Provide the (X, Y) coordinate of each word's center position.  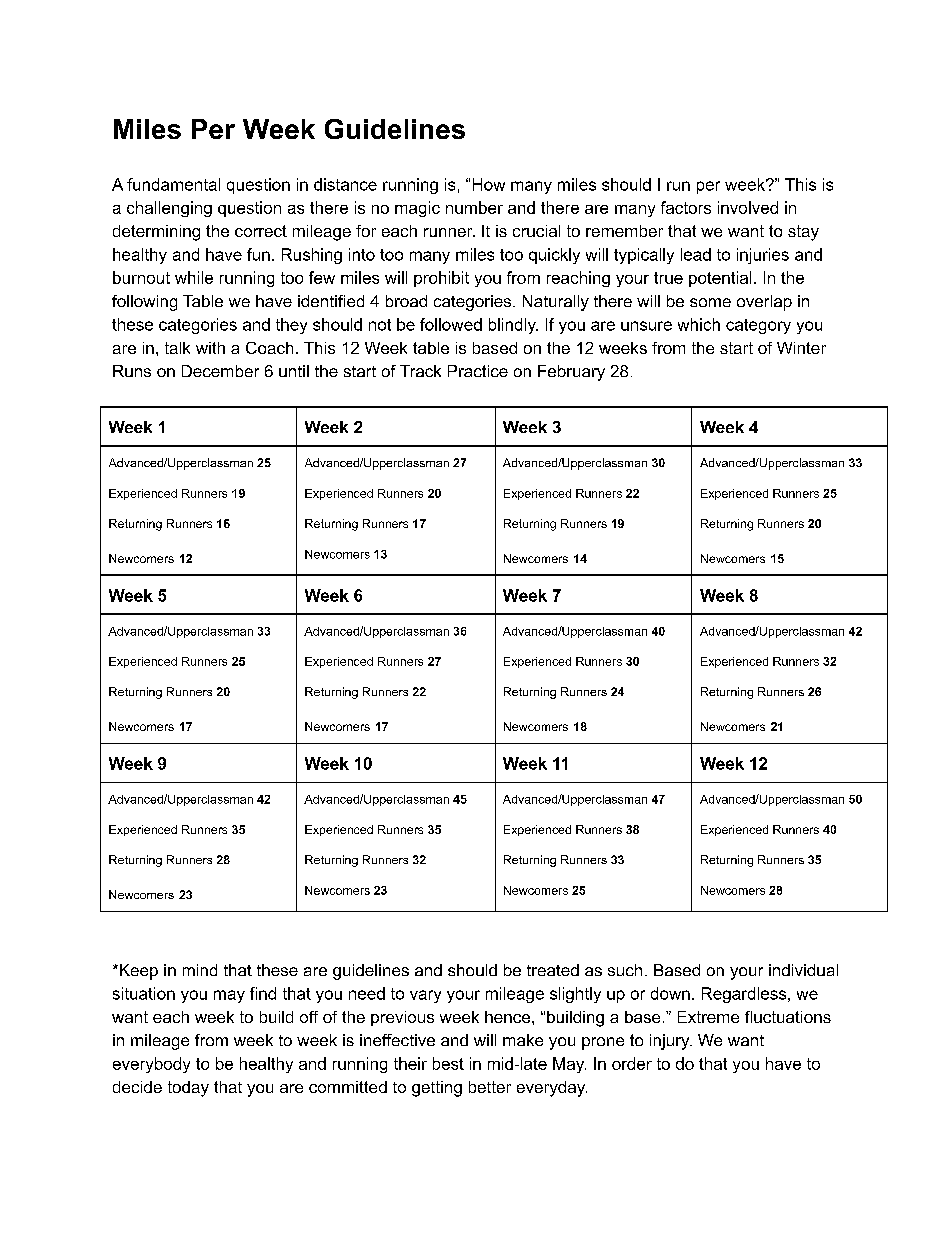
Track (420, 371)
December (220, 371)
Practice (478, 371)
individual (803, 970)
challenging (169, 209)
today (188, 1089)
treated (553, 970)
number (474, 207)
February (571, 373)
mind (200, 970)
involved (748, 207)
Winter (801, 348)
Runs (132, 371)
